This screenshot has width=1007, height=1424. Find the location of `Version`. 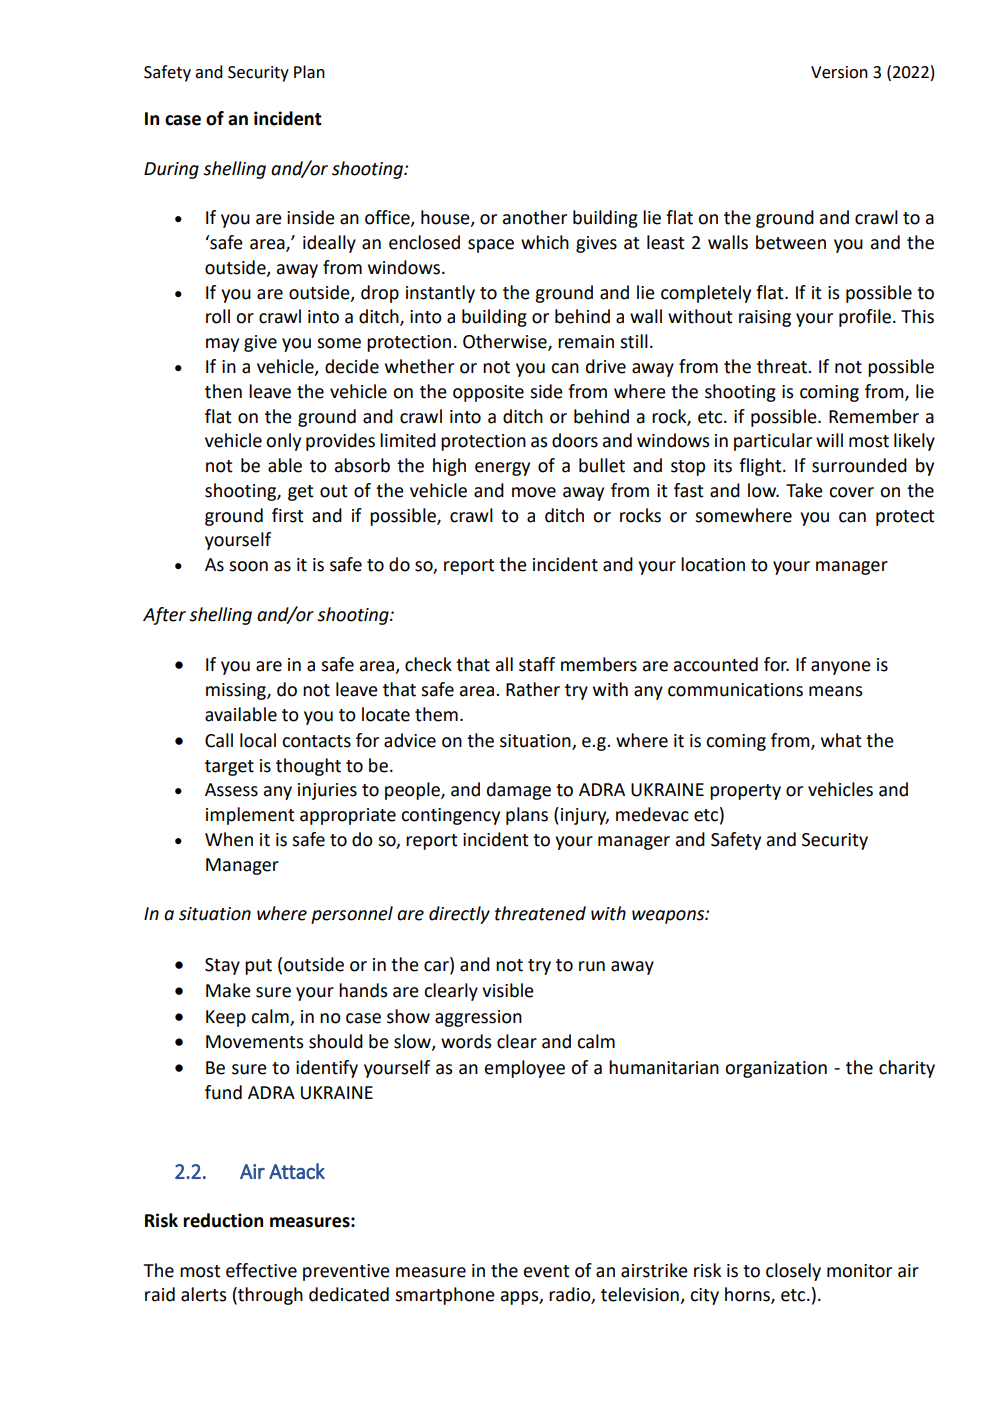

Version is located at coordinates (839, 72).
